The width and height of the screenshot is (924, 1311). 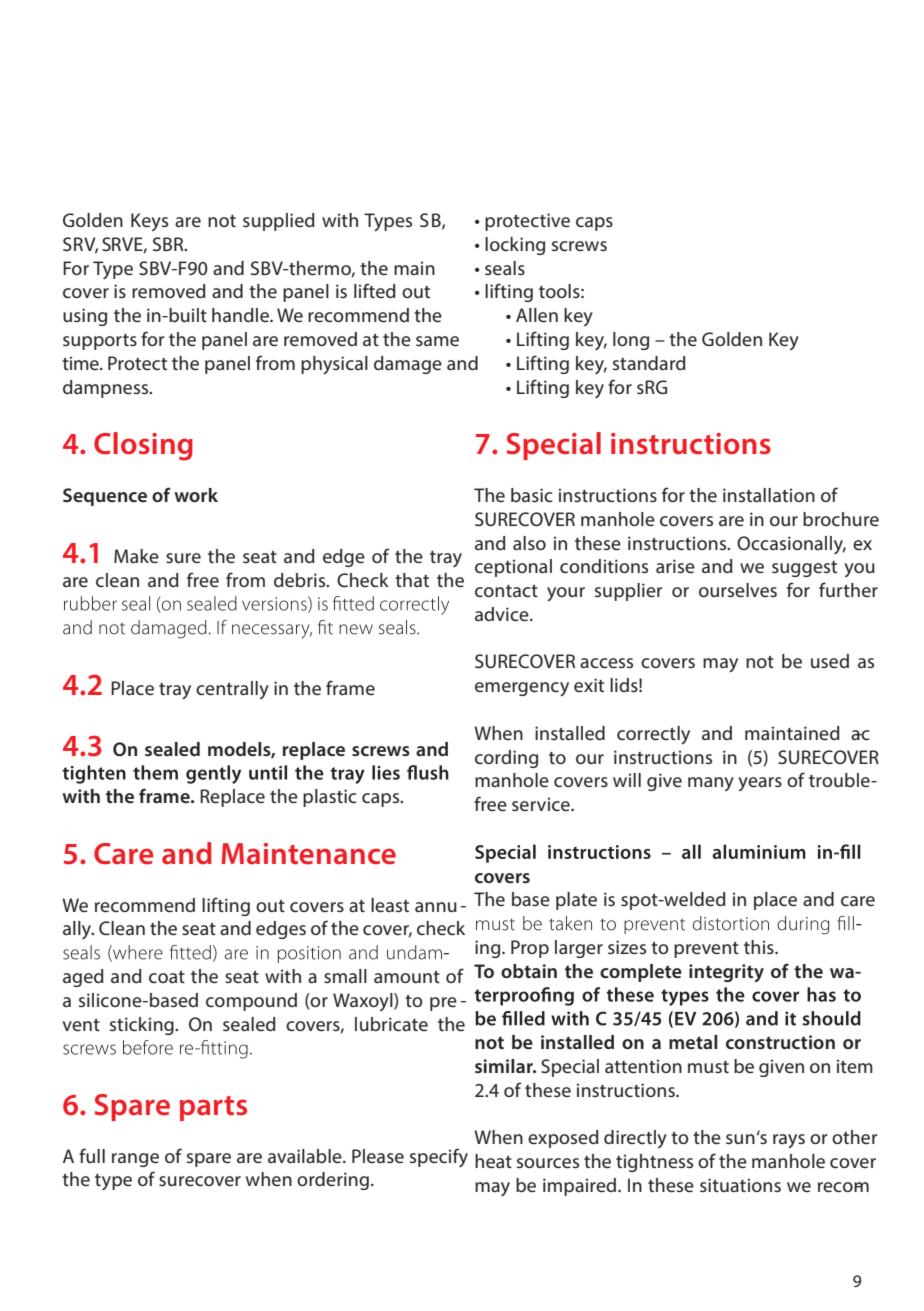 I want to click on years, so click(x=760, y=784).
